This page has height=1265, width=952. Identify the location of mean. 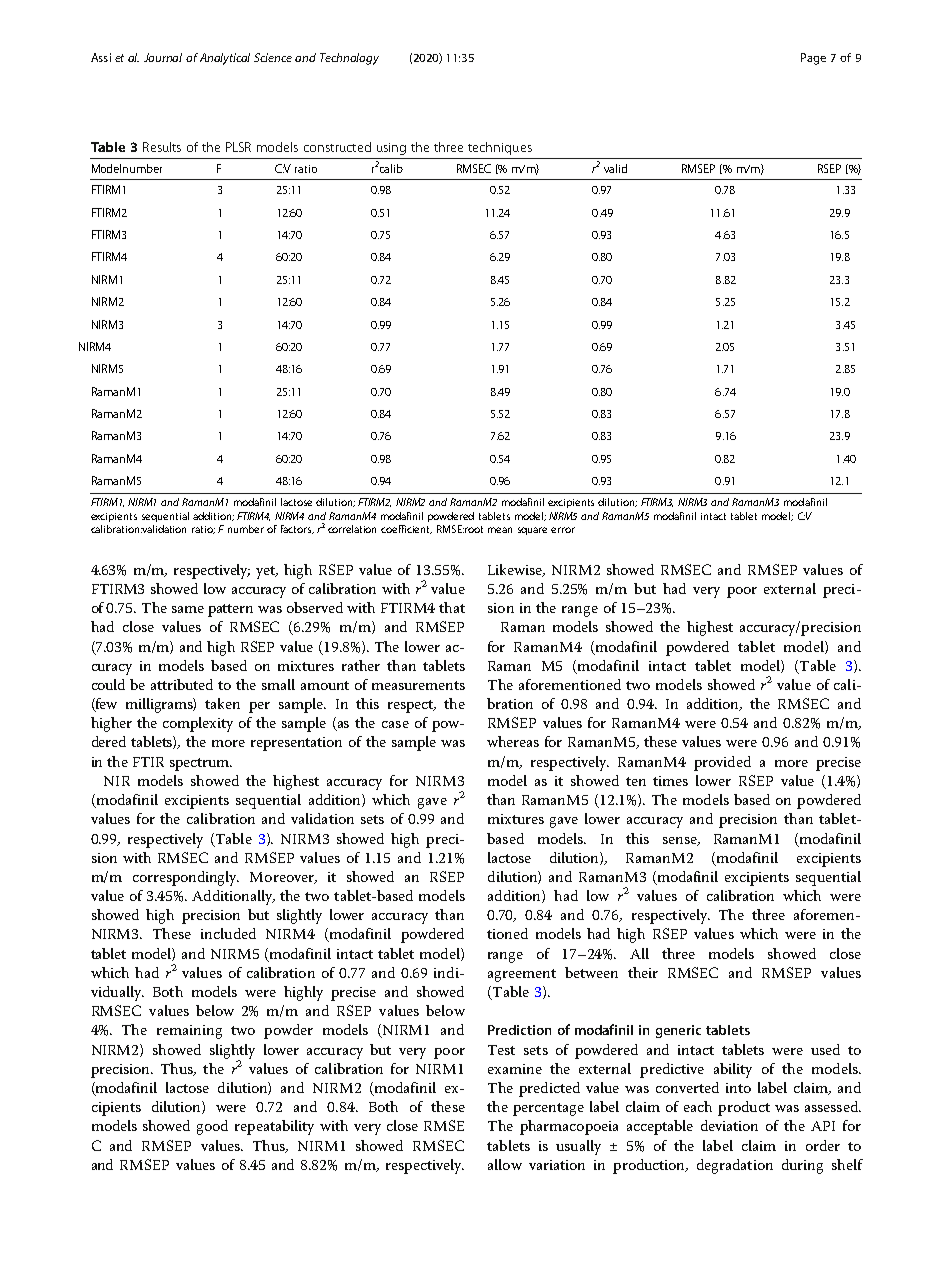
(500, 530).
